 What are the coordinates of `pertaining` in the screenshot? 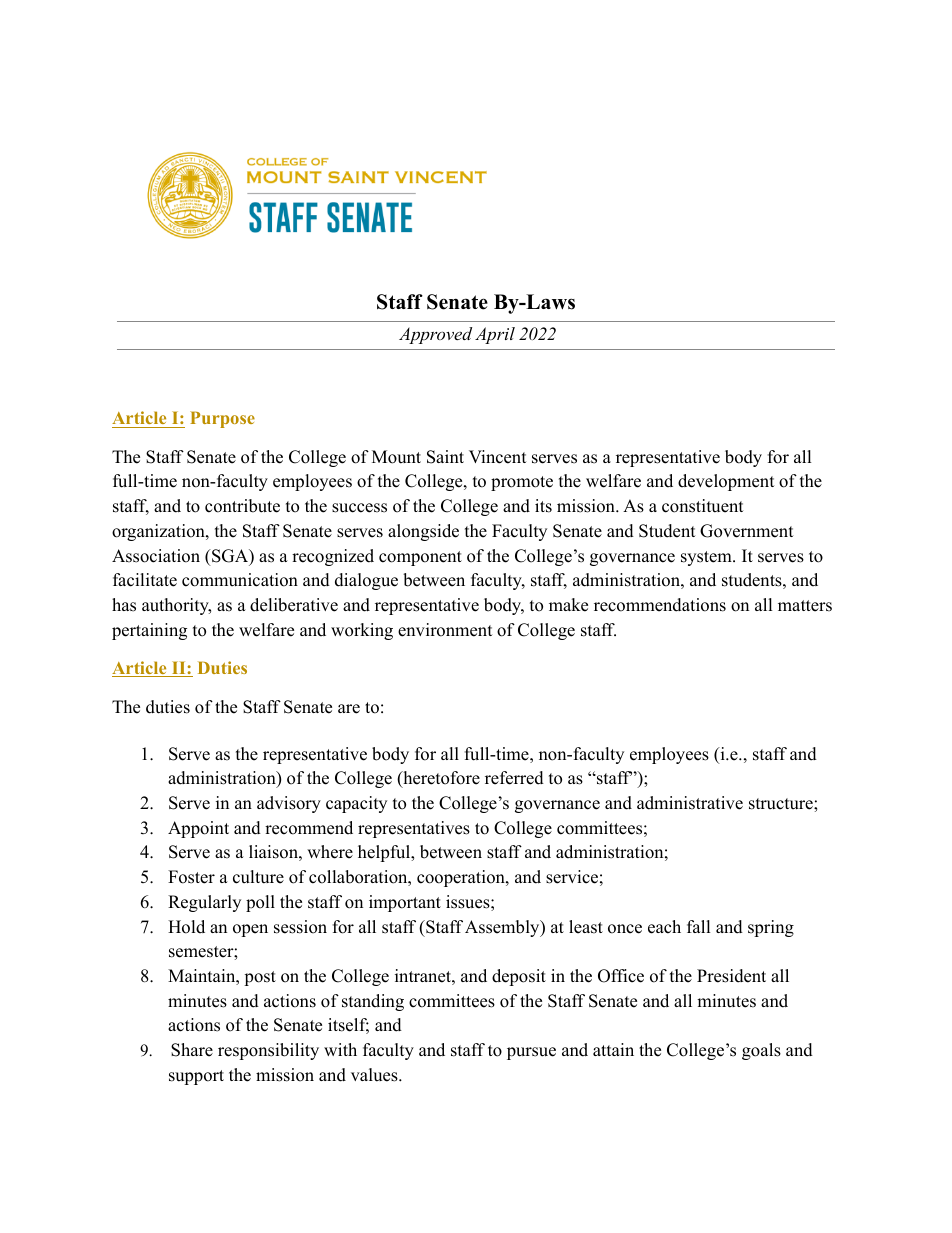 It's located at (149, 631).
